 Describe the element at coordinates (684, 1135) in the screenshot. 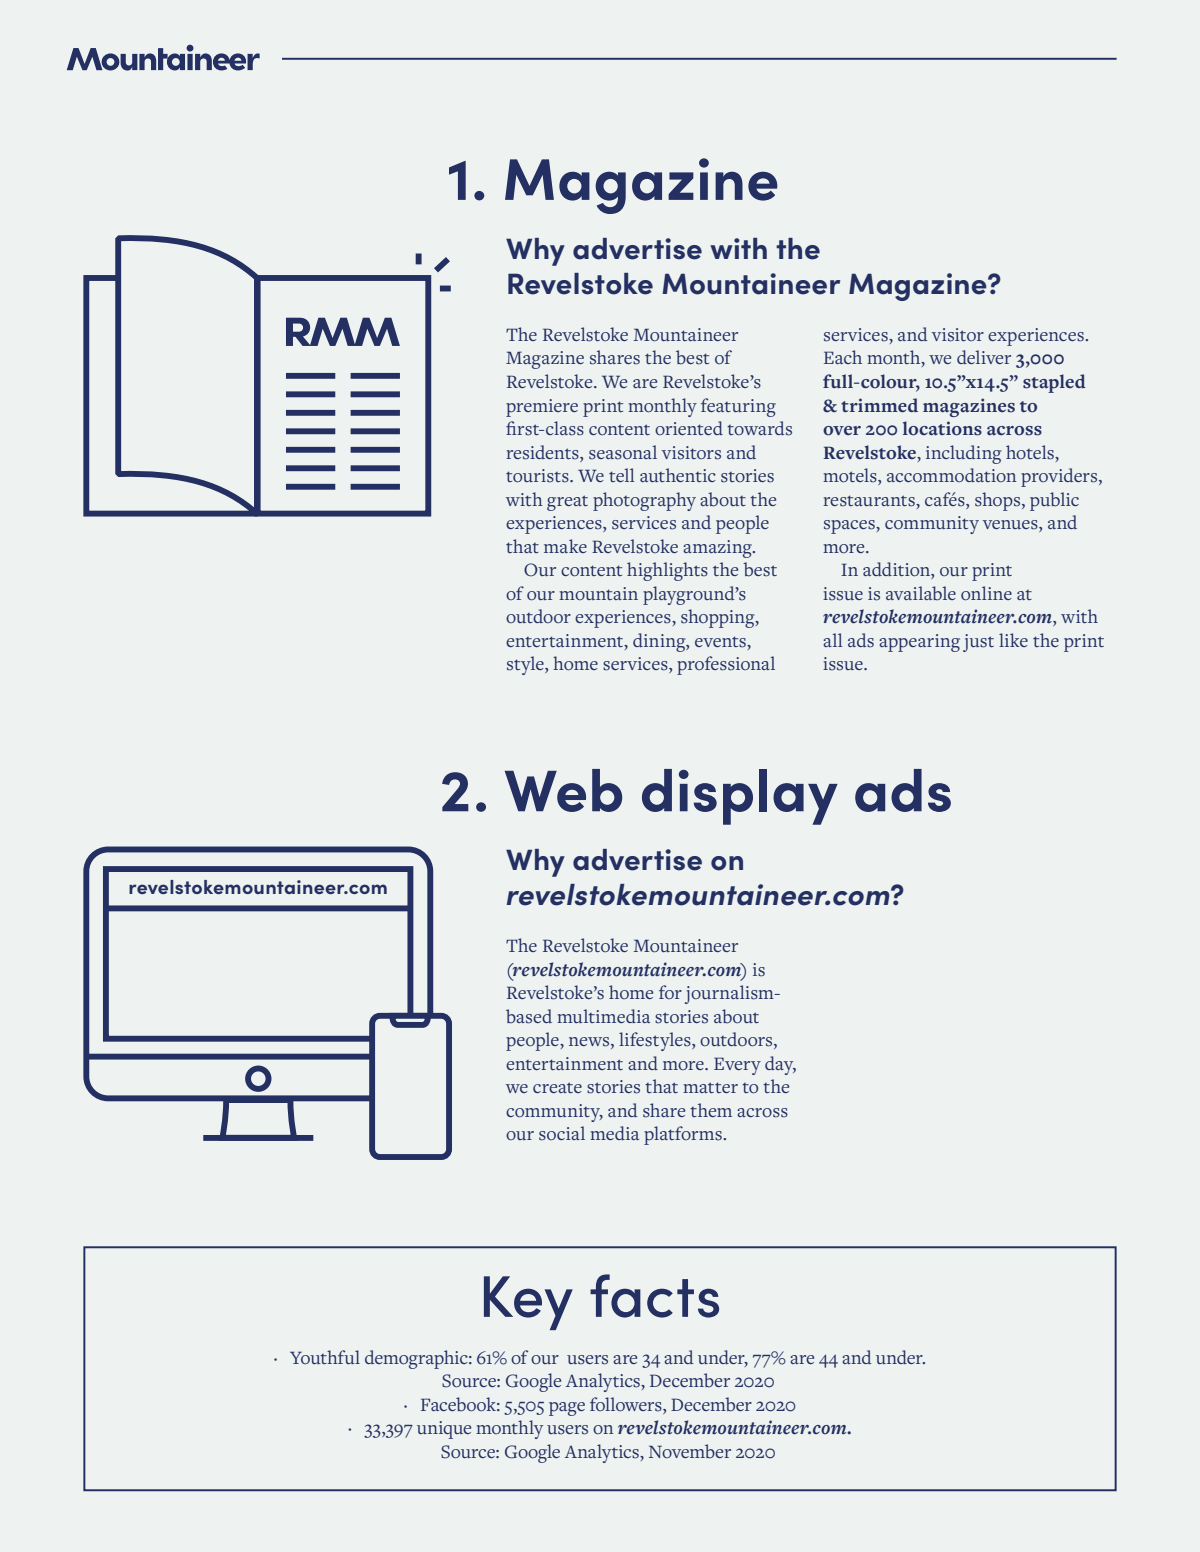

I see `platforms` at that location.
